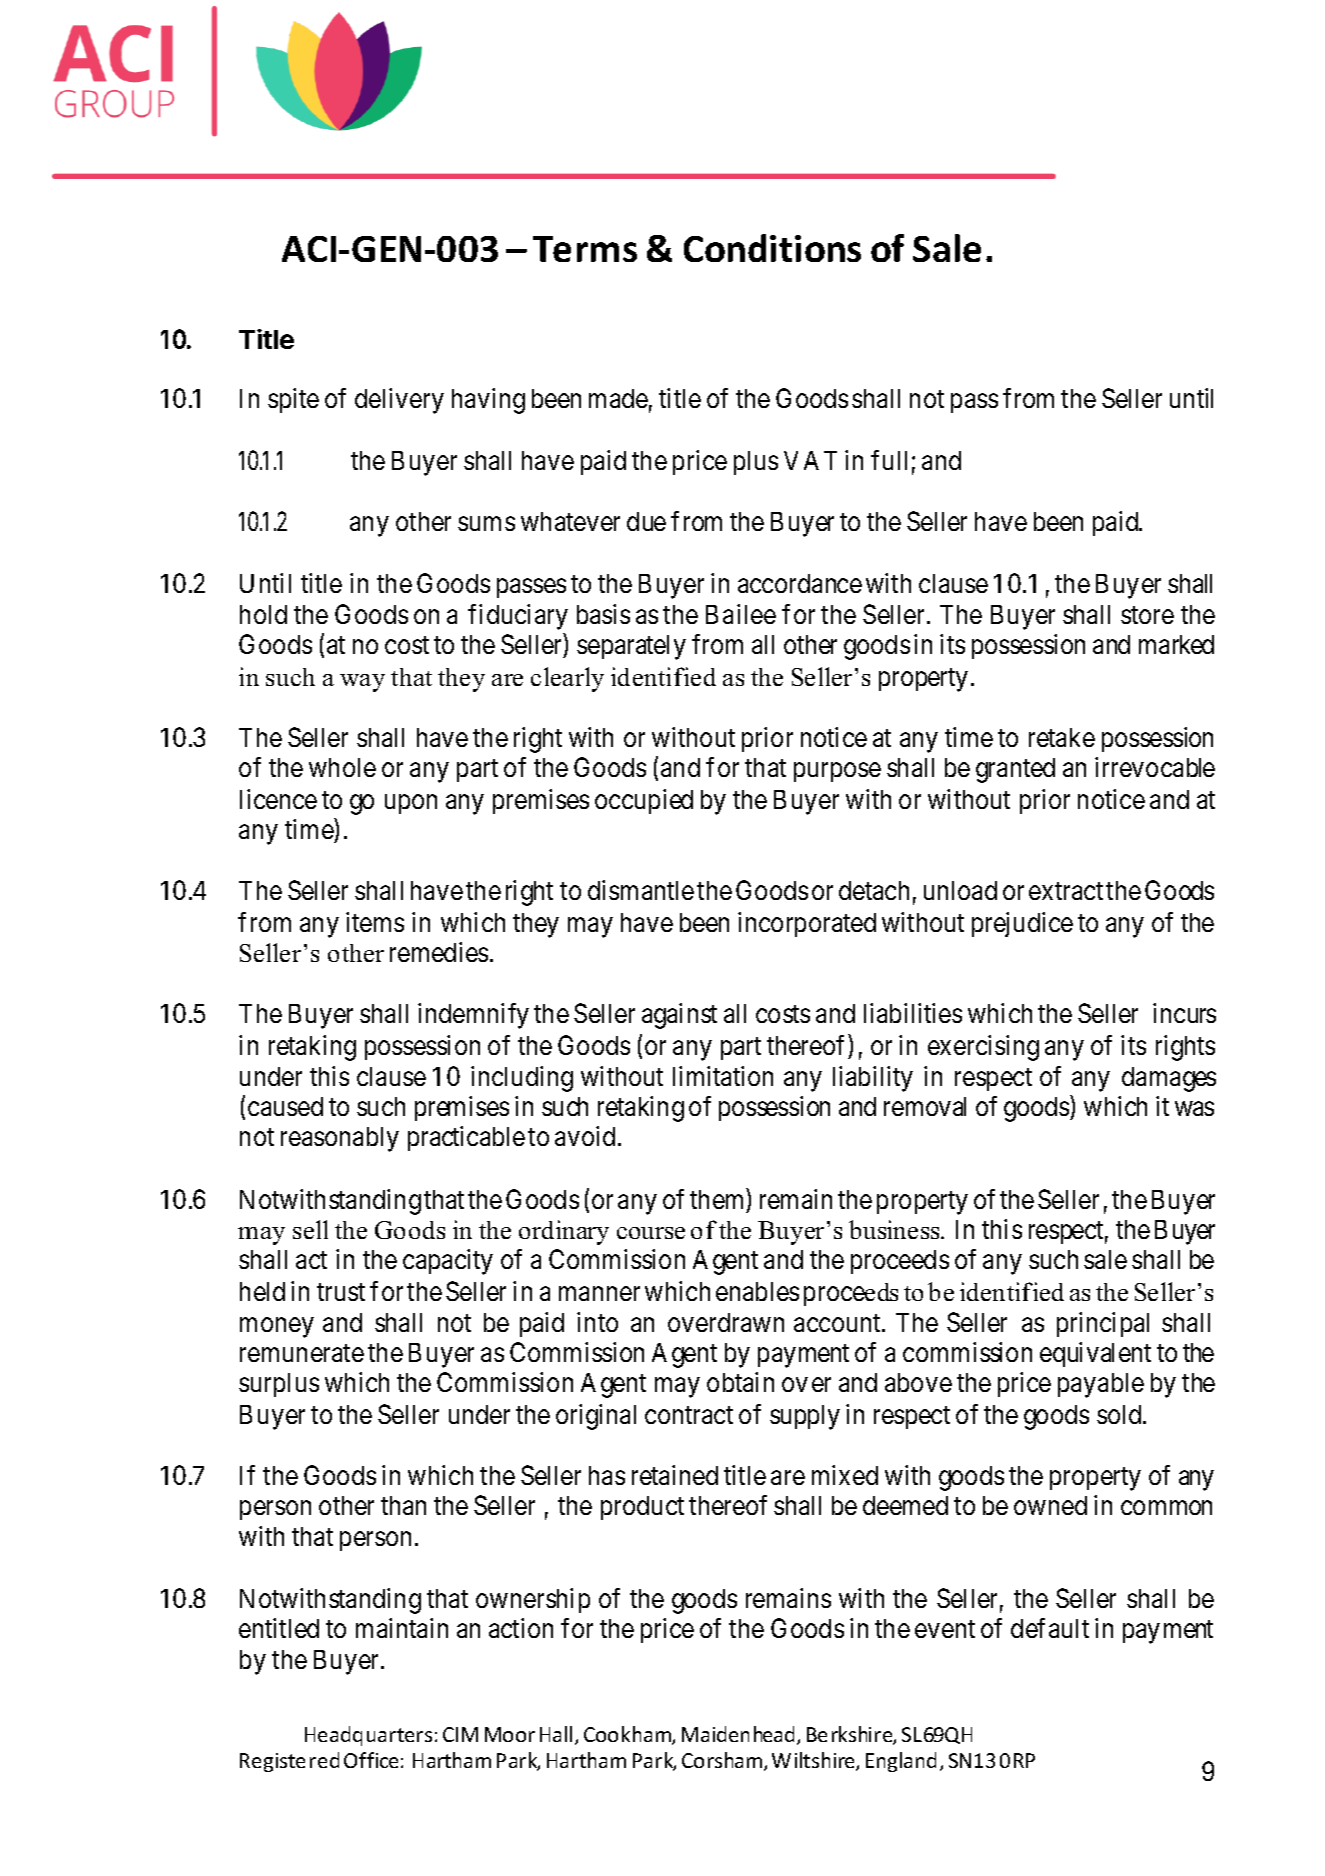  What do you see at coordinates (371, 1760) in the screenshot?
I see `Office` at bounding box center [371, 1760].
